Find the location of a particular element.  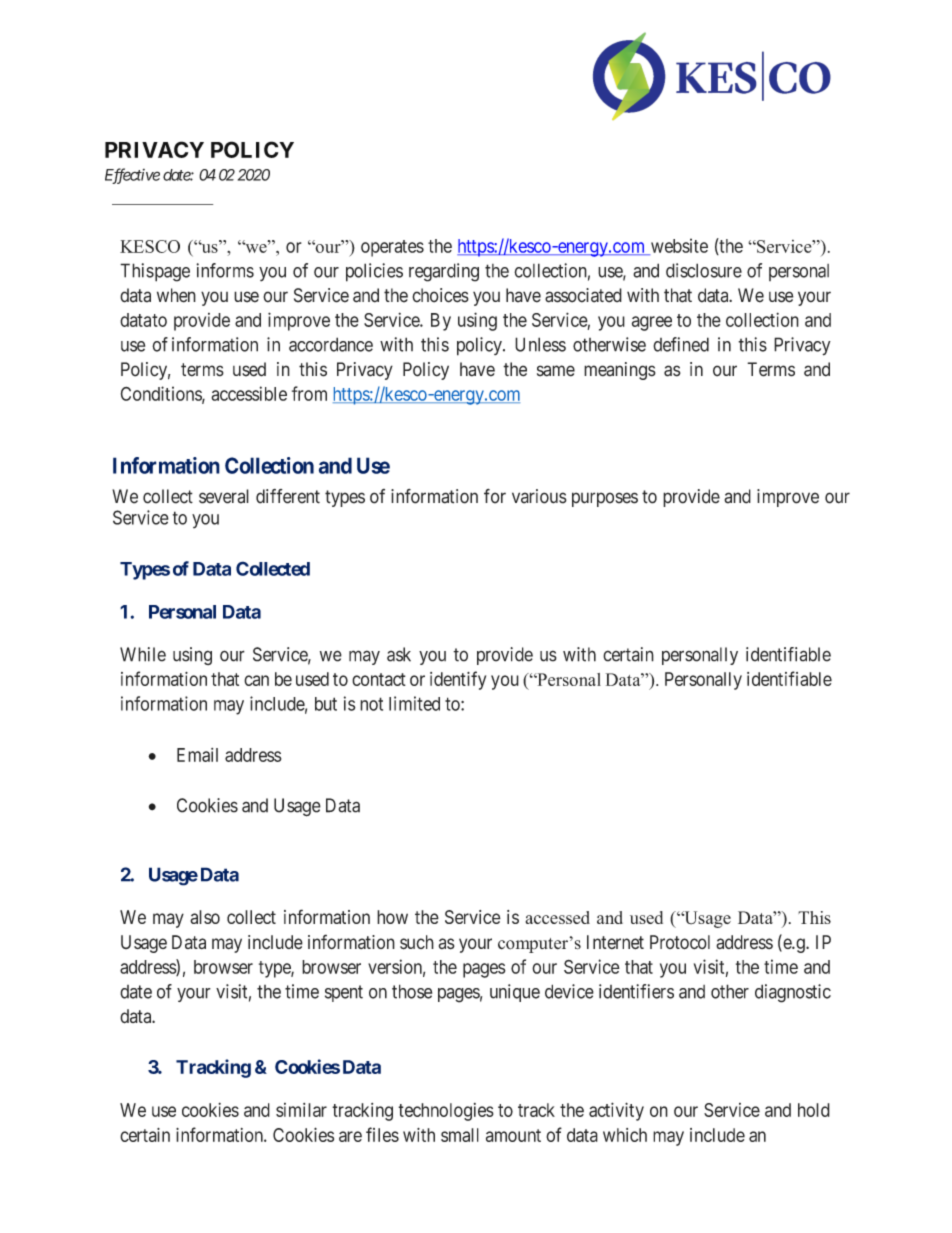

Protocol is located at coordinates (680, 942).
